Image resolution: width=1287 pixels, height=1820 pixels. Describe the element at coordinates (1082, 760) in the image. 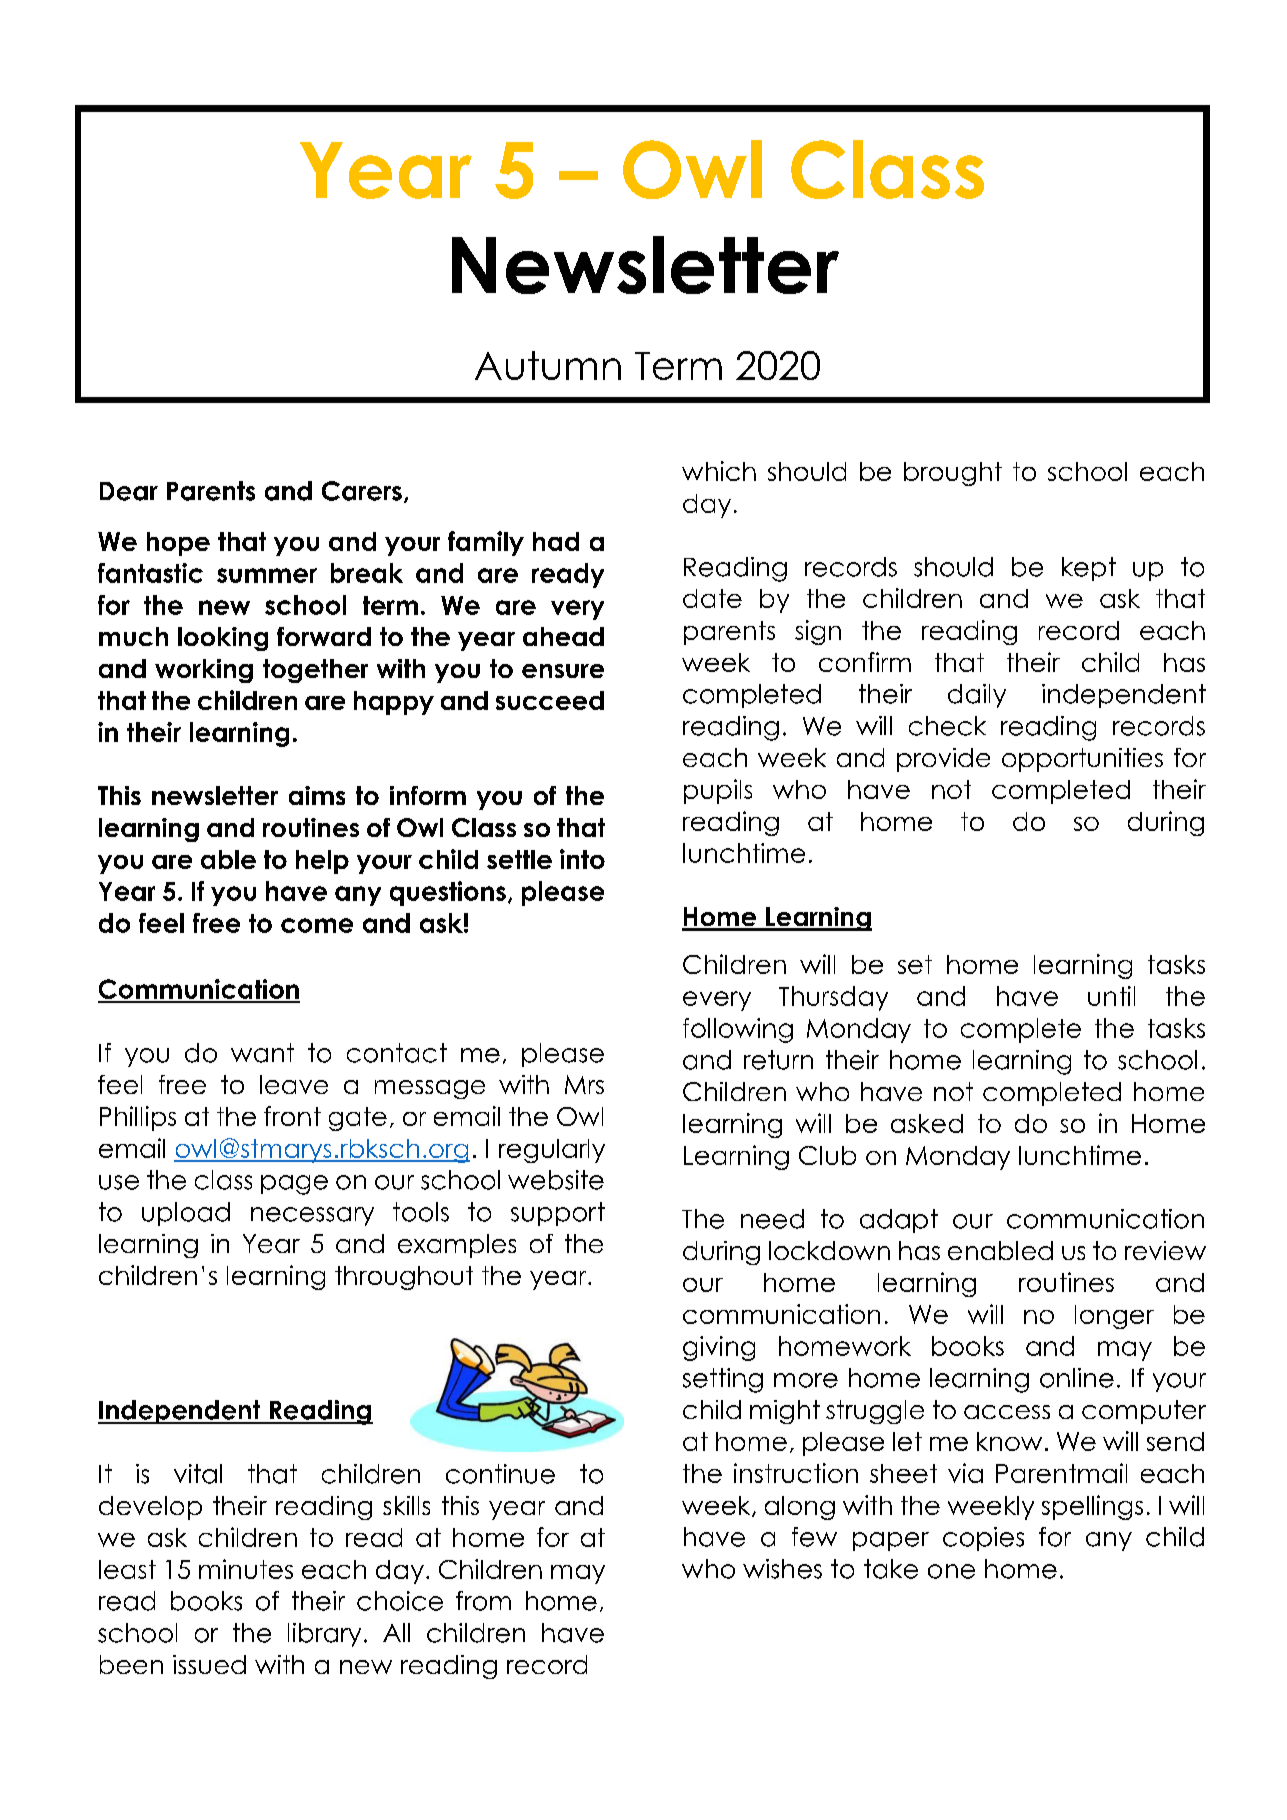

I see `opportunities` at that location.
